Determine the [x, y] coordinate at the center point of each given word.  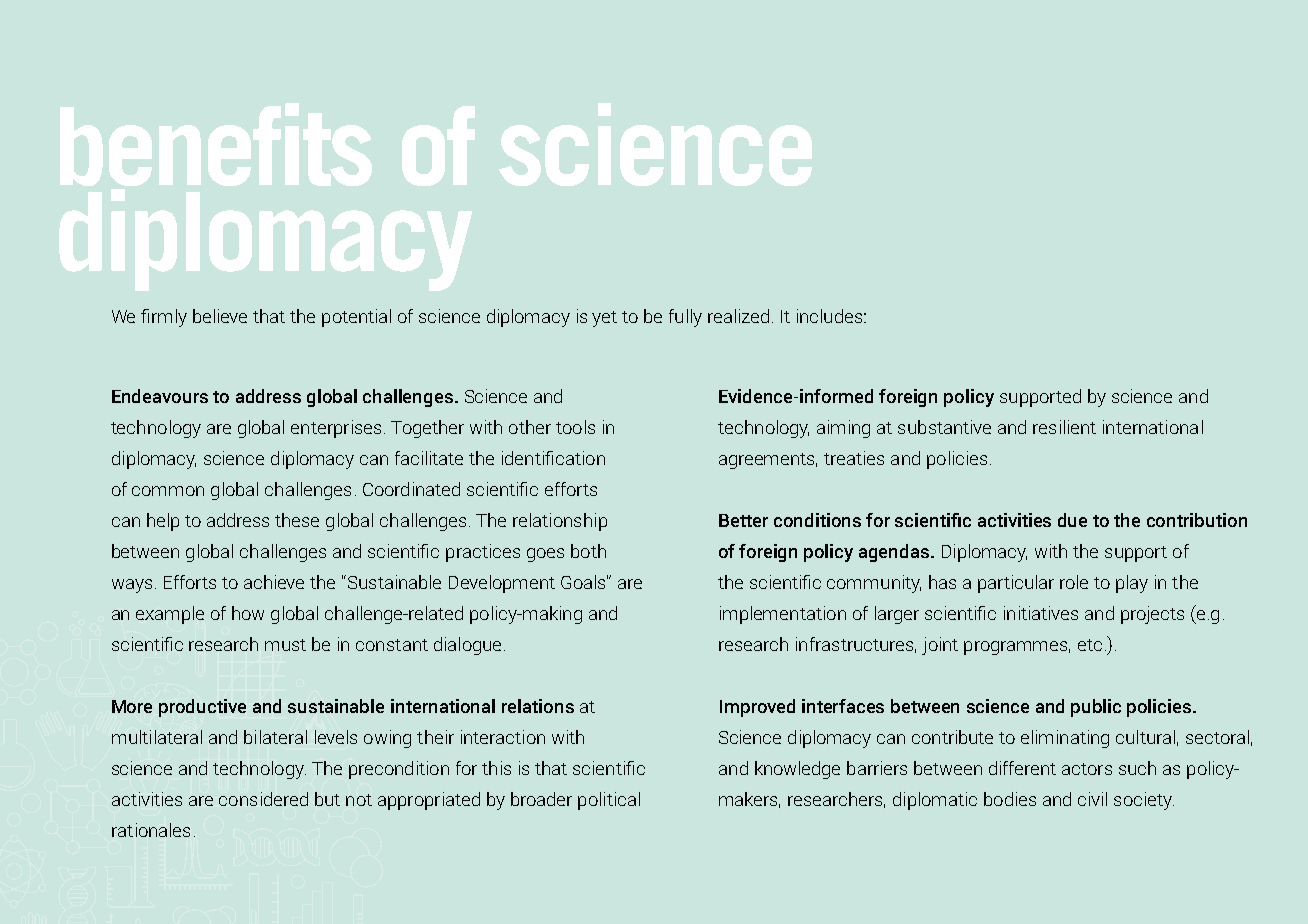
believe [220, 316]
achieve [274, 582]
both [588, 551]
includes [831, 316]
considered [263, 799]
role [1074, 582]
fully [685, 318]
